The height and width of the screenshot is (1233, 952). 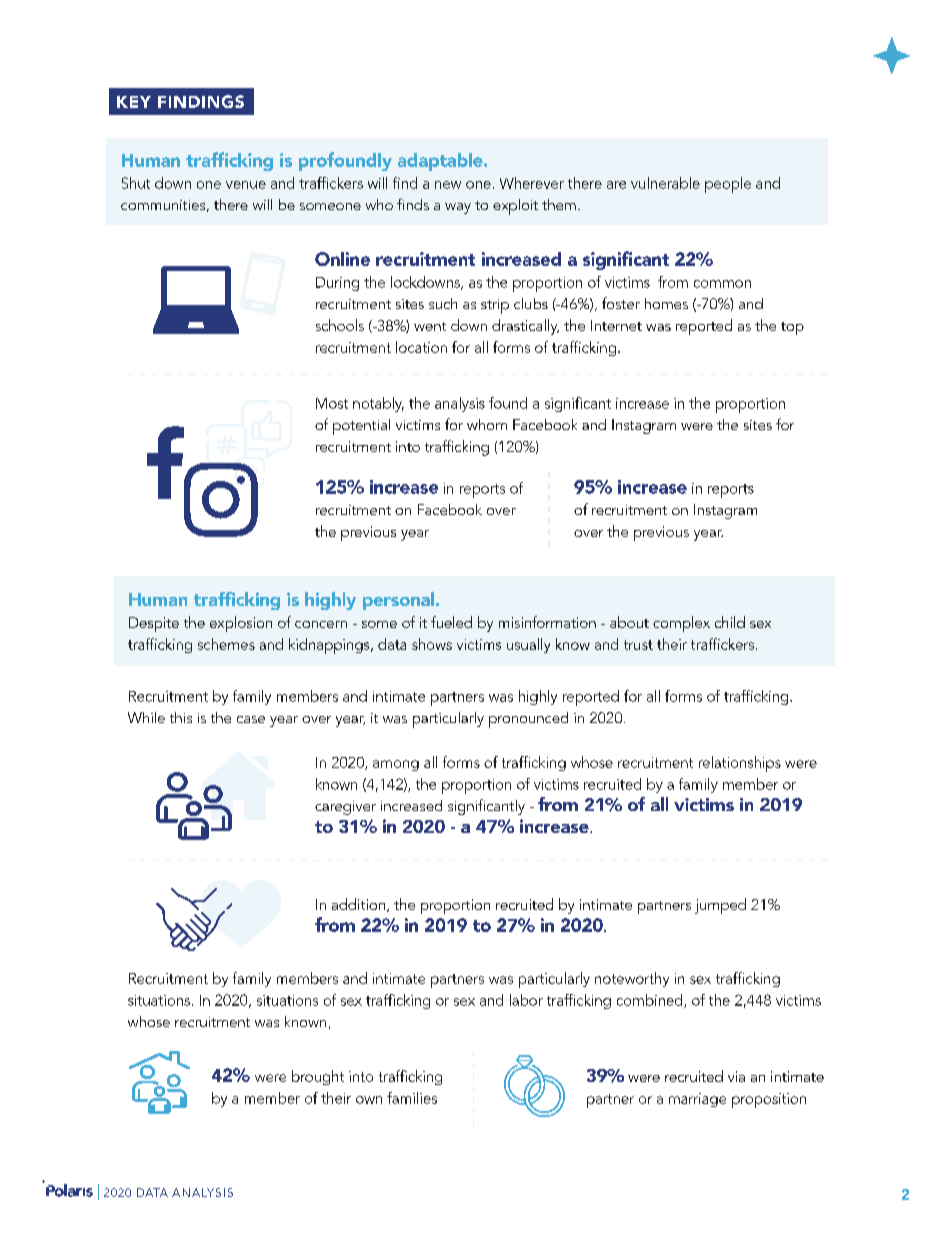 I want to click on people, so click(x=728, y=185).
